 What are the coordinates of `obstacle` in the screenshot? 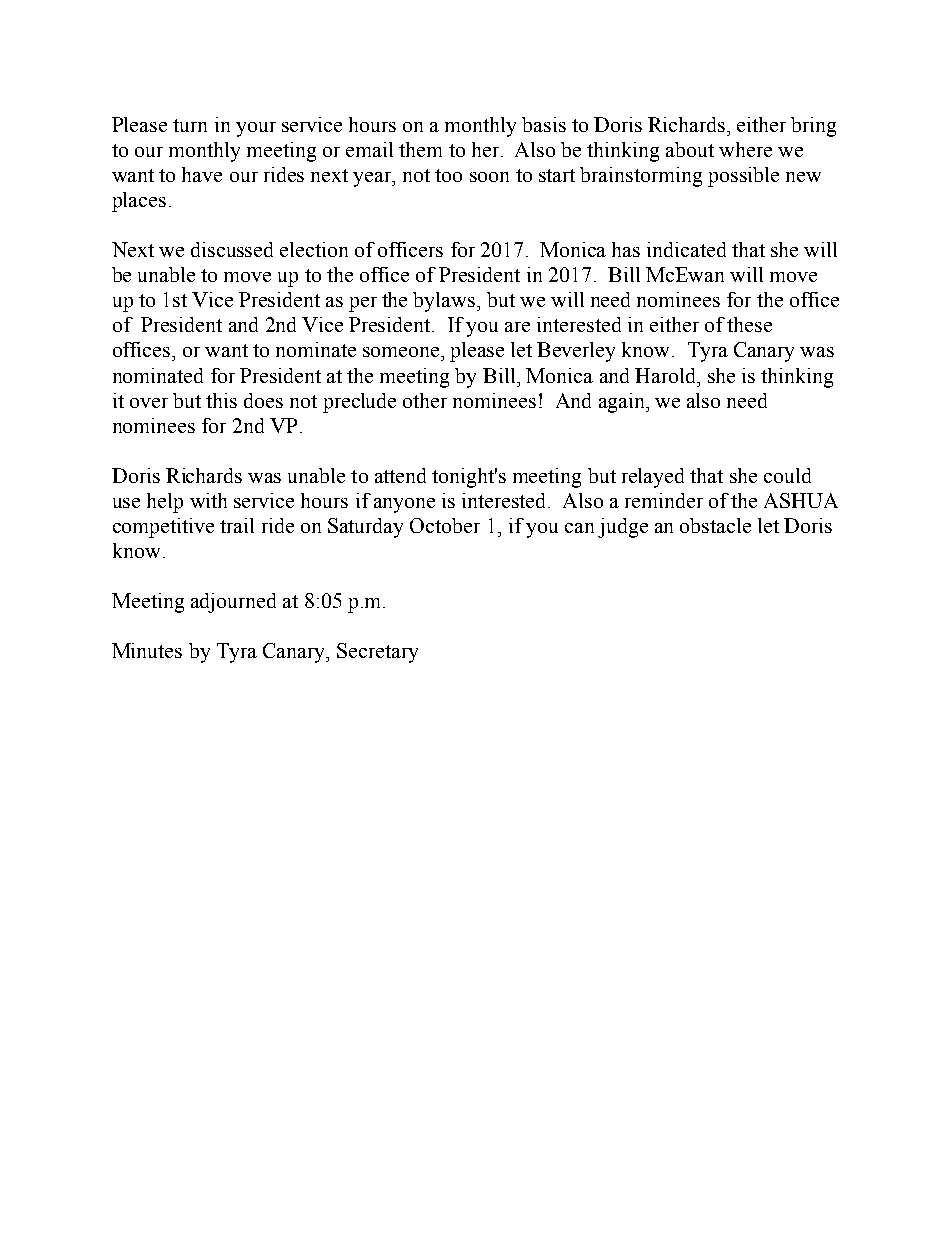 It's located at (715, 525).
